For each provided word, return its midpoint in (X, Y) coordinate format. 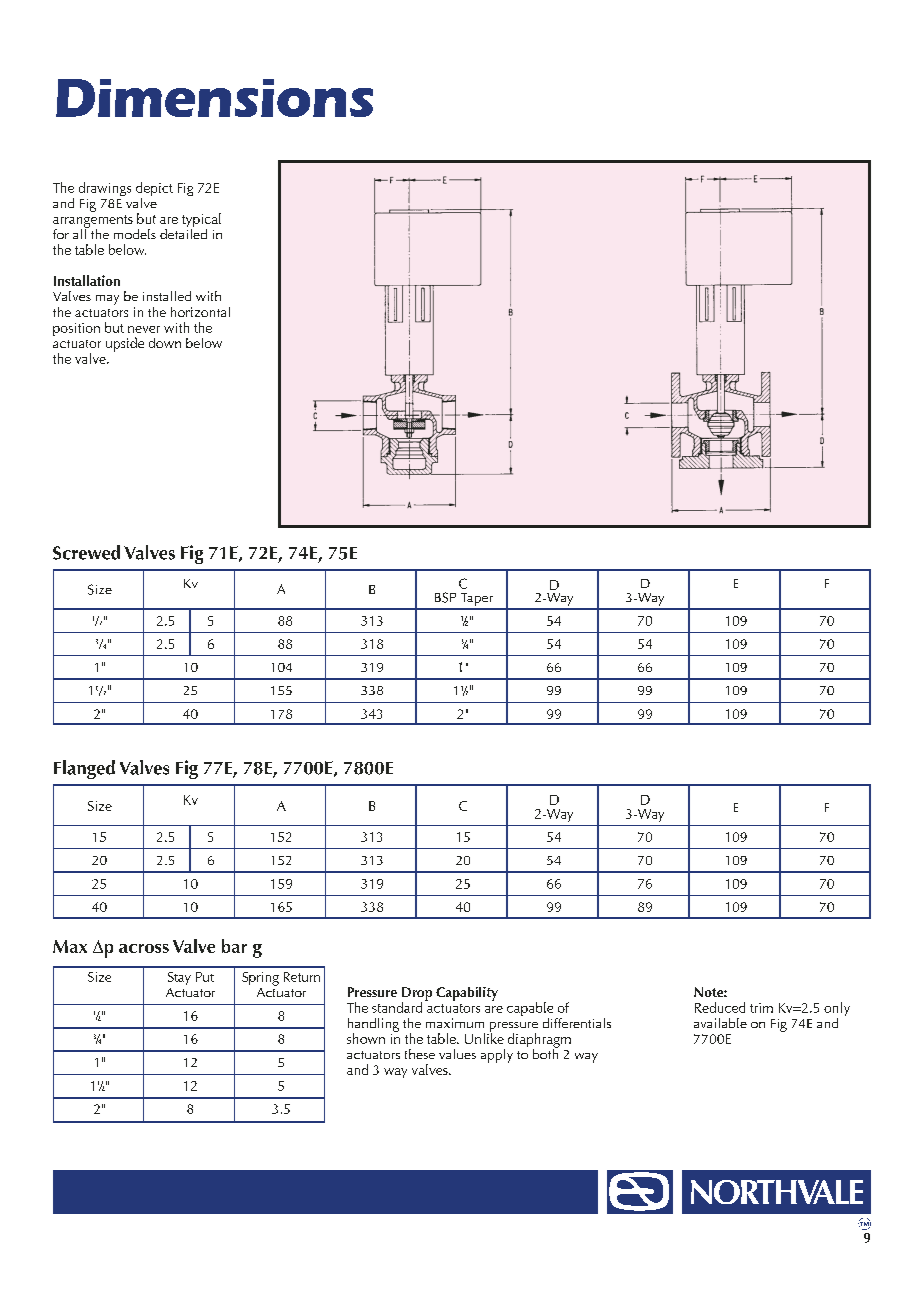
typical (201, 221)
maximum (455, 1023)
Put (205, 977)
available (720, 1023)
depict (154, 190)
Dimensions (214, 98)
